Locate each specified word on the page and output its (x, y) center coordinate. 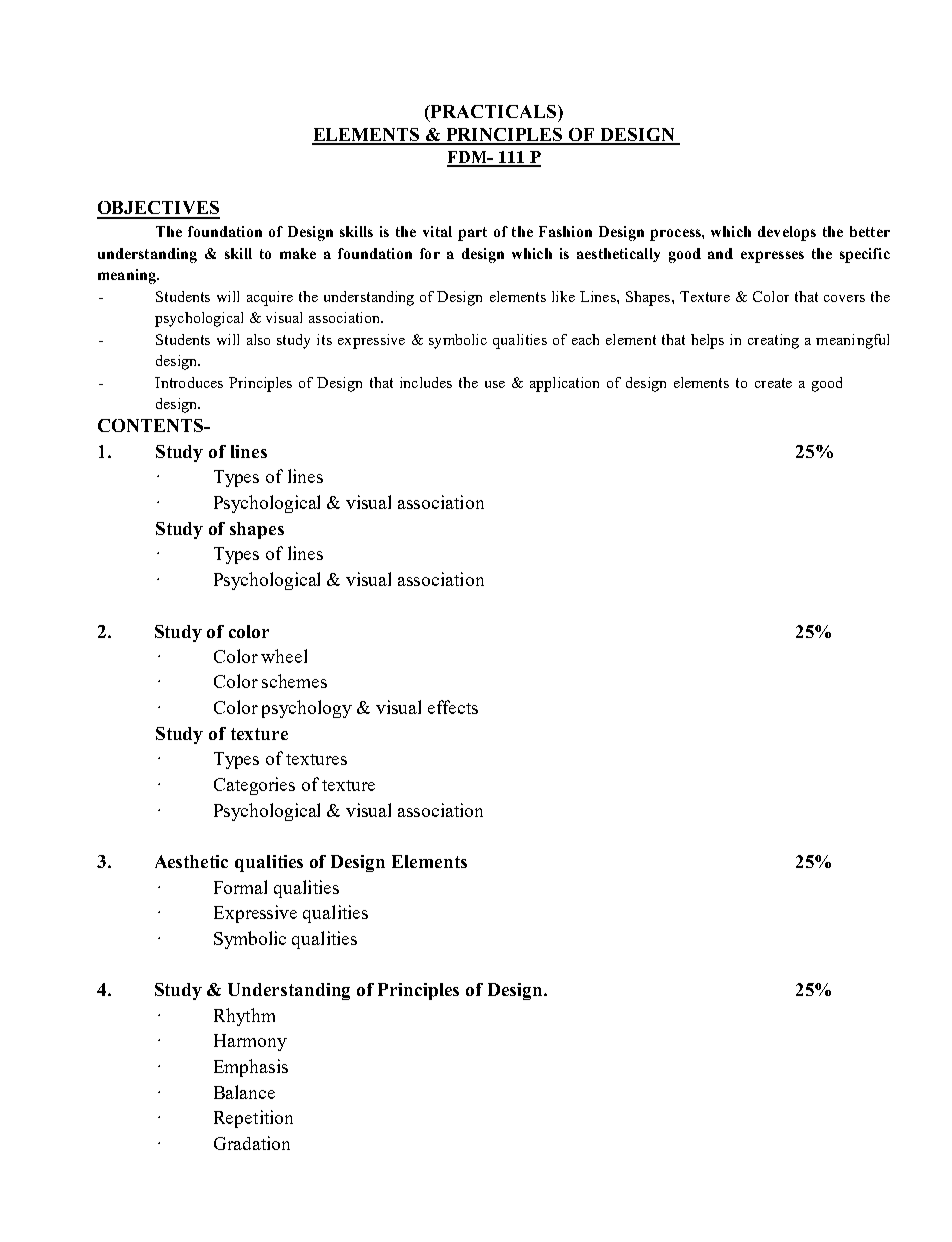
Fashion (565, 231)
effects (453, 707)
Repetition (253, 1119)
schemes (294, 681)
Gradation (252, 1143)
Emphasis (251, 1068)
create (773, 383)
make (298, 253)
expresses (772, 257)
